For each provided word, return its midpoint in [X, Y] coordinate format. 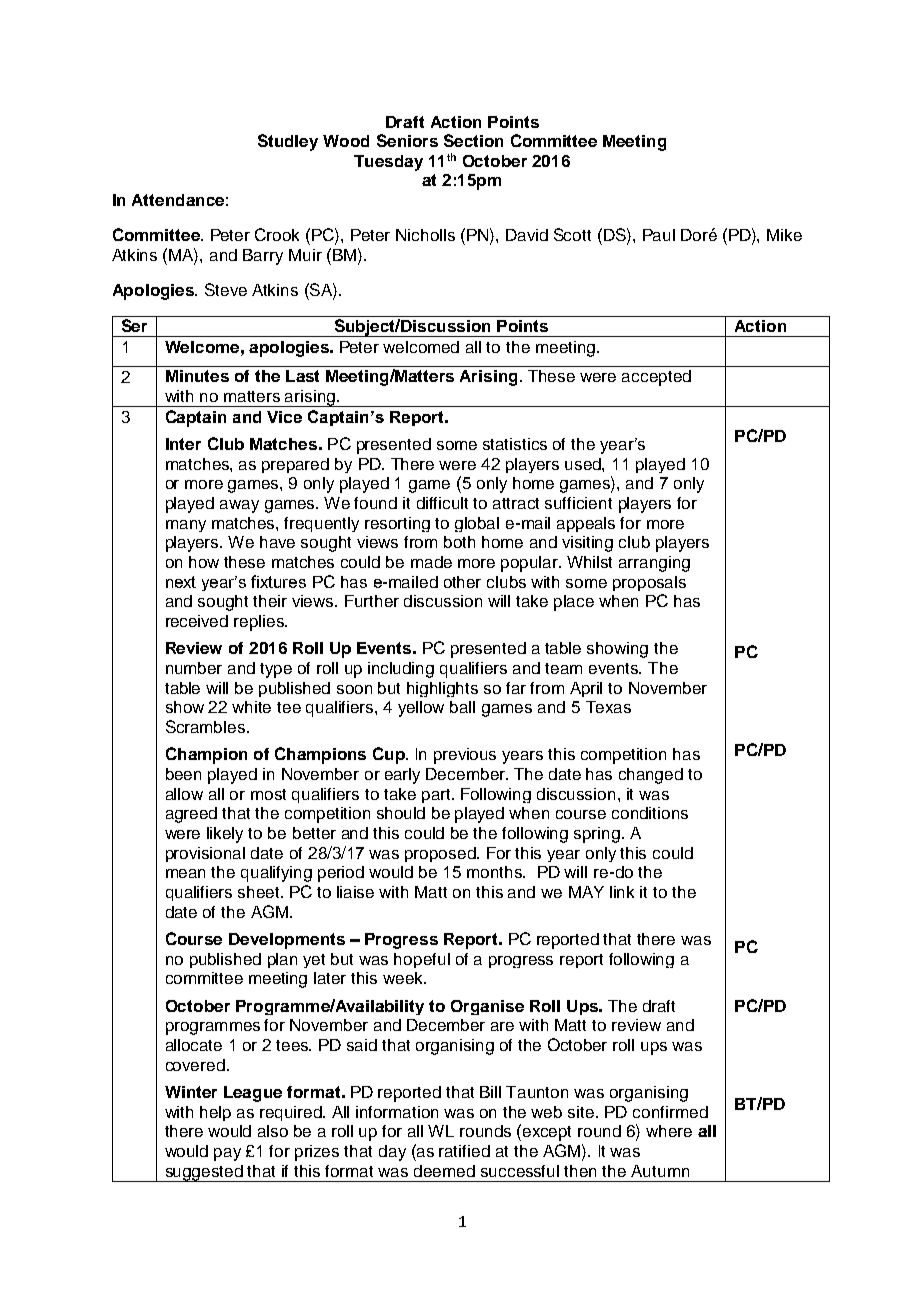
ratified [464, 1151]
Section [473, 140]
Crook [277, 234]
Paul [659, 235]
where [669, 1131]
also [273, 1131]
